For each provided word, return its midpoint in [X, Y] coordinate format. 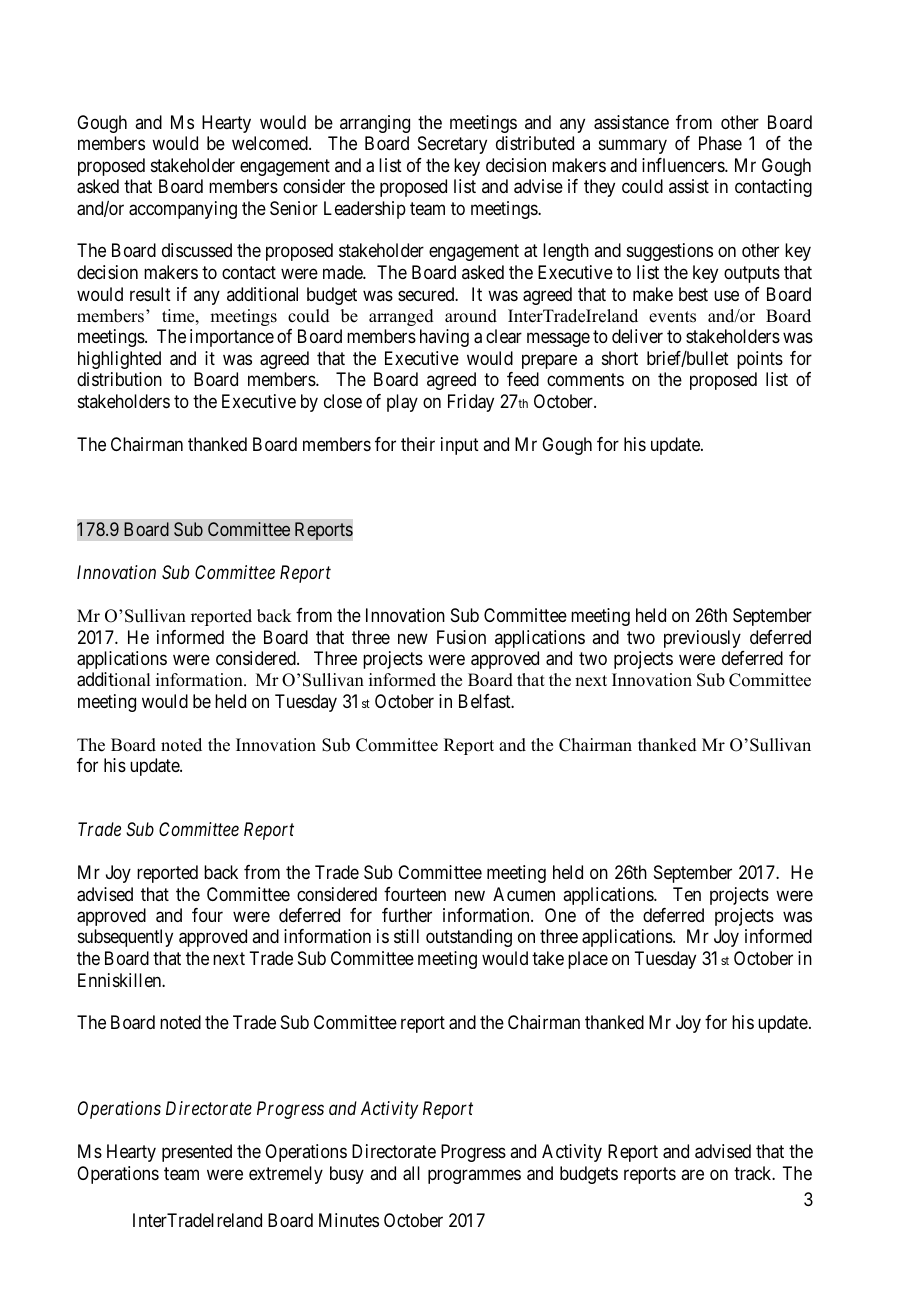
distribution [119, 379]
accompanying [183, 210]
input [460, 446]
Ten [687, 894]
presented [197, 1153]
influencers [684, 165]
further [407, 915]
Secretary [452, 145]
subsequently [125, 938]
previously [702, 639]
